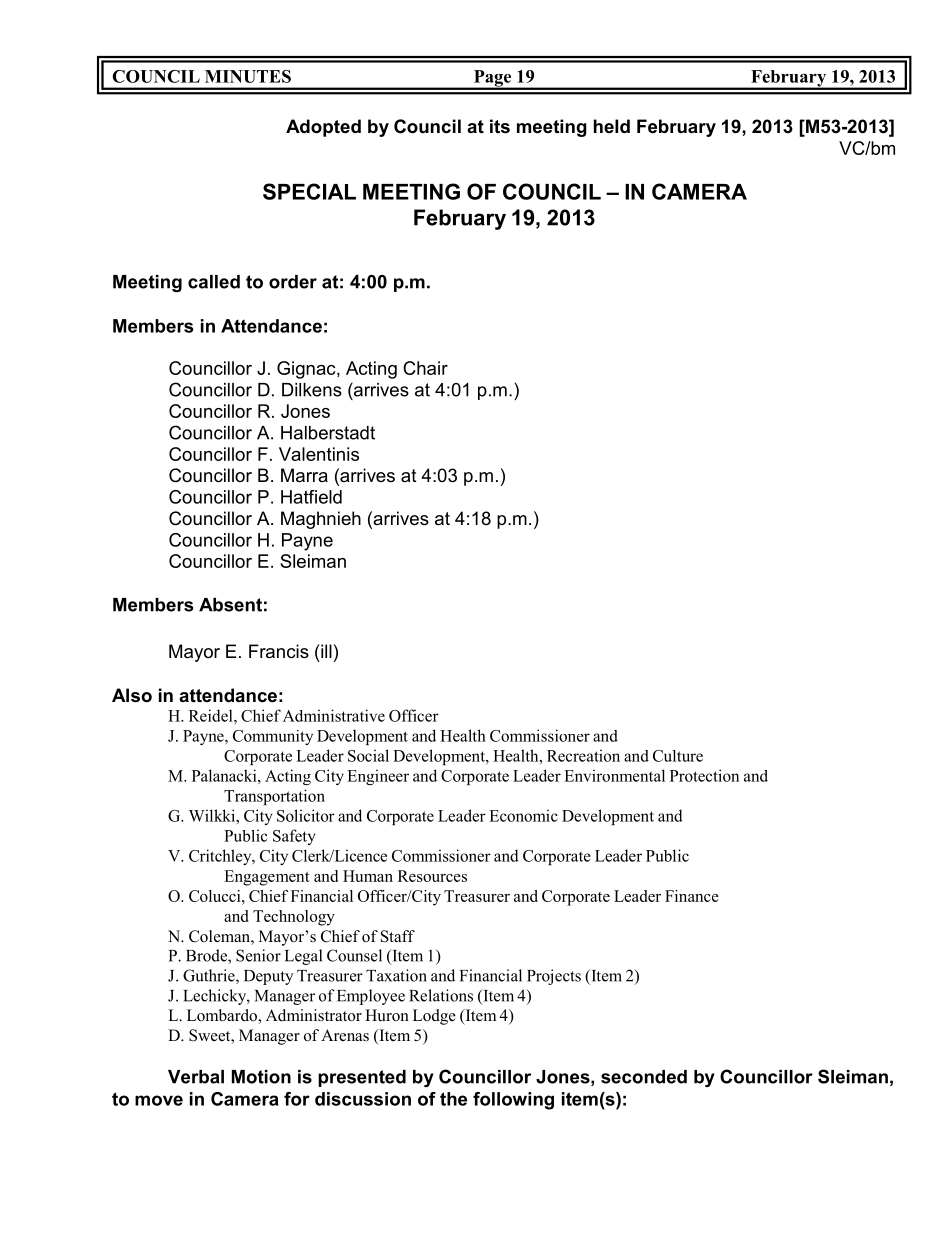  I want to click on MINUTES, so click(248, 76).
